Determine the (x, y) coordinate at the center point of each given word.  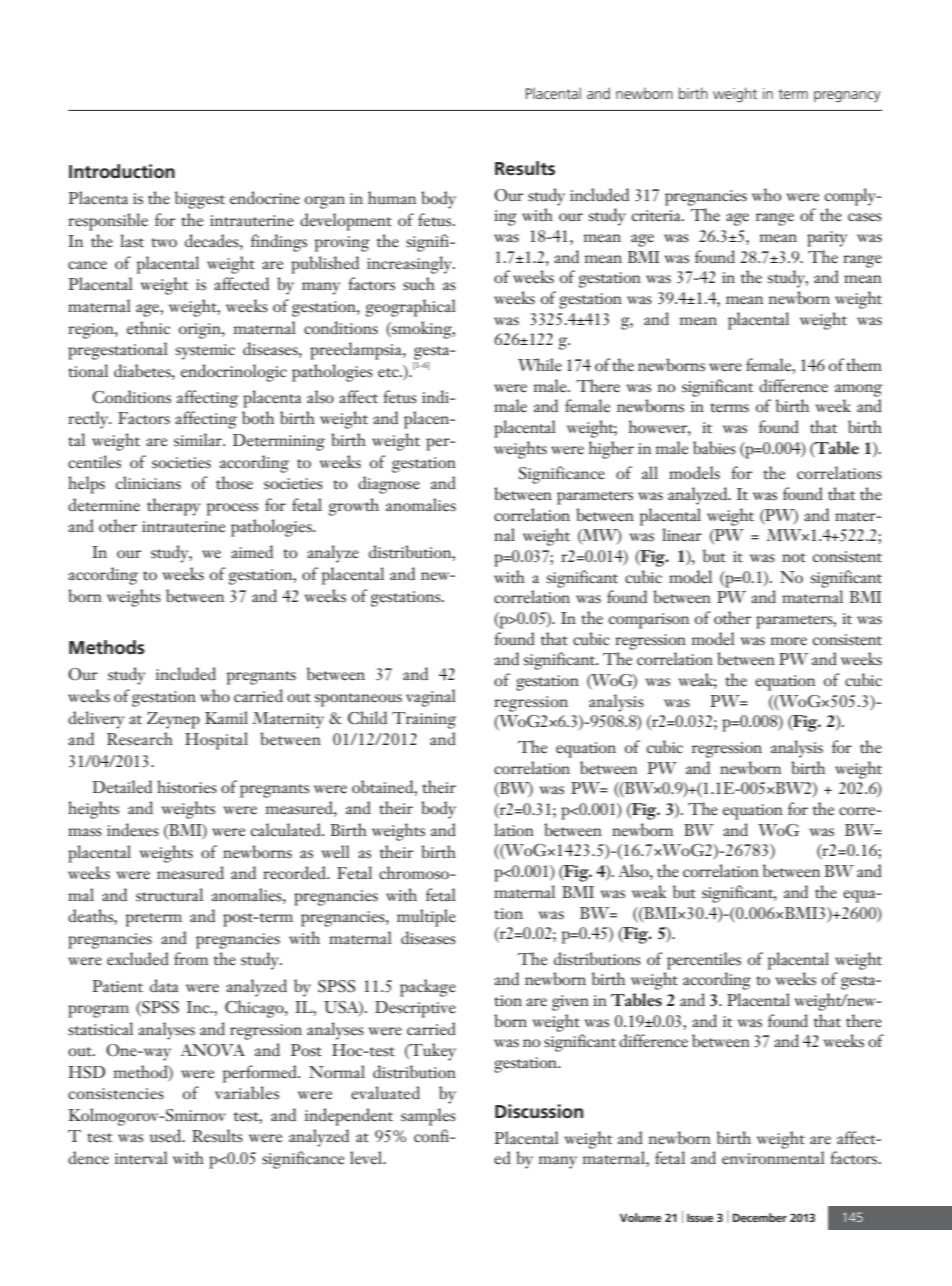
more (789, 641)
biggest (200, 200)
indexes (133, 830)
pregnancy (847, 97)
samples (428, 1117)
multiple (426, 918)
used (167, 1136)
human (392, 197)
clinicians (148, 483)
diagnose (389, 485)
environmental (773, 1158)
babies (714, 448)
